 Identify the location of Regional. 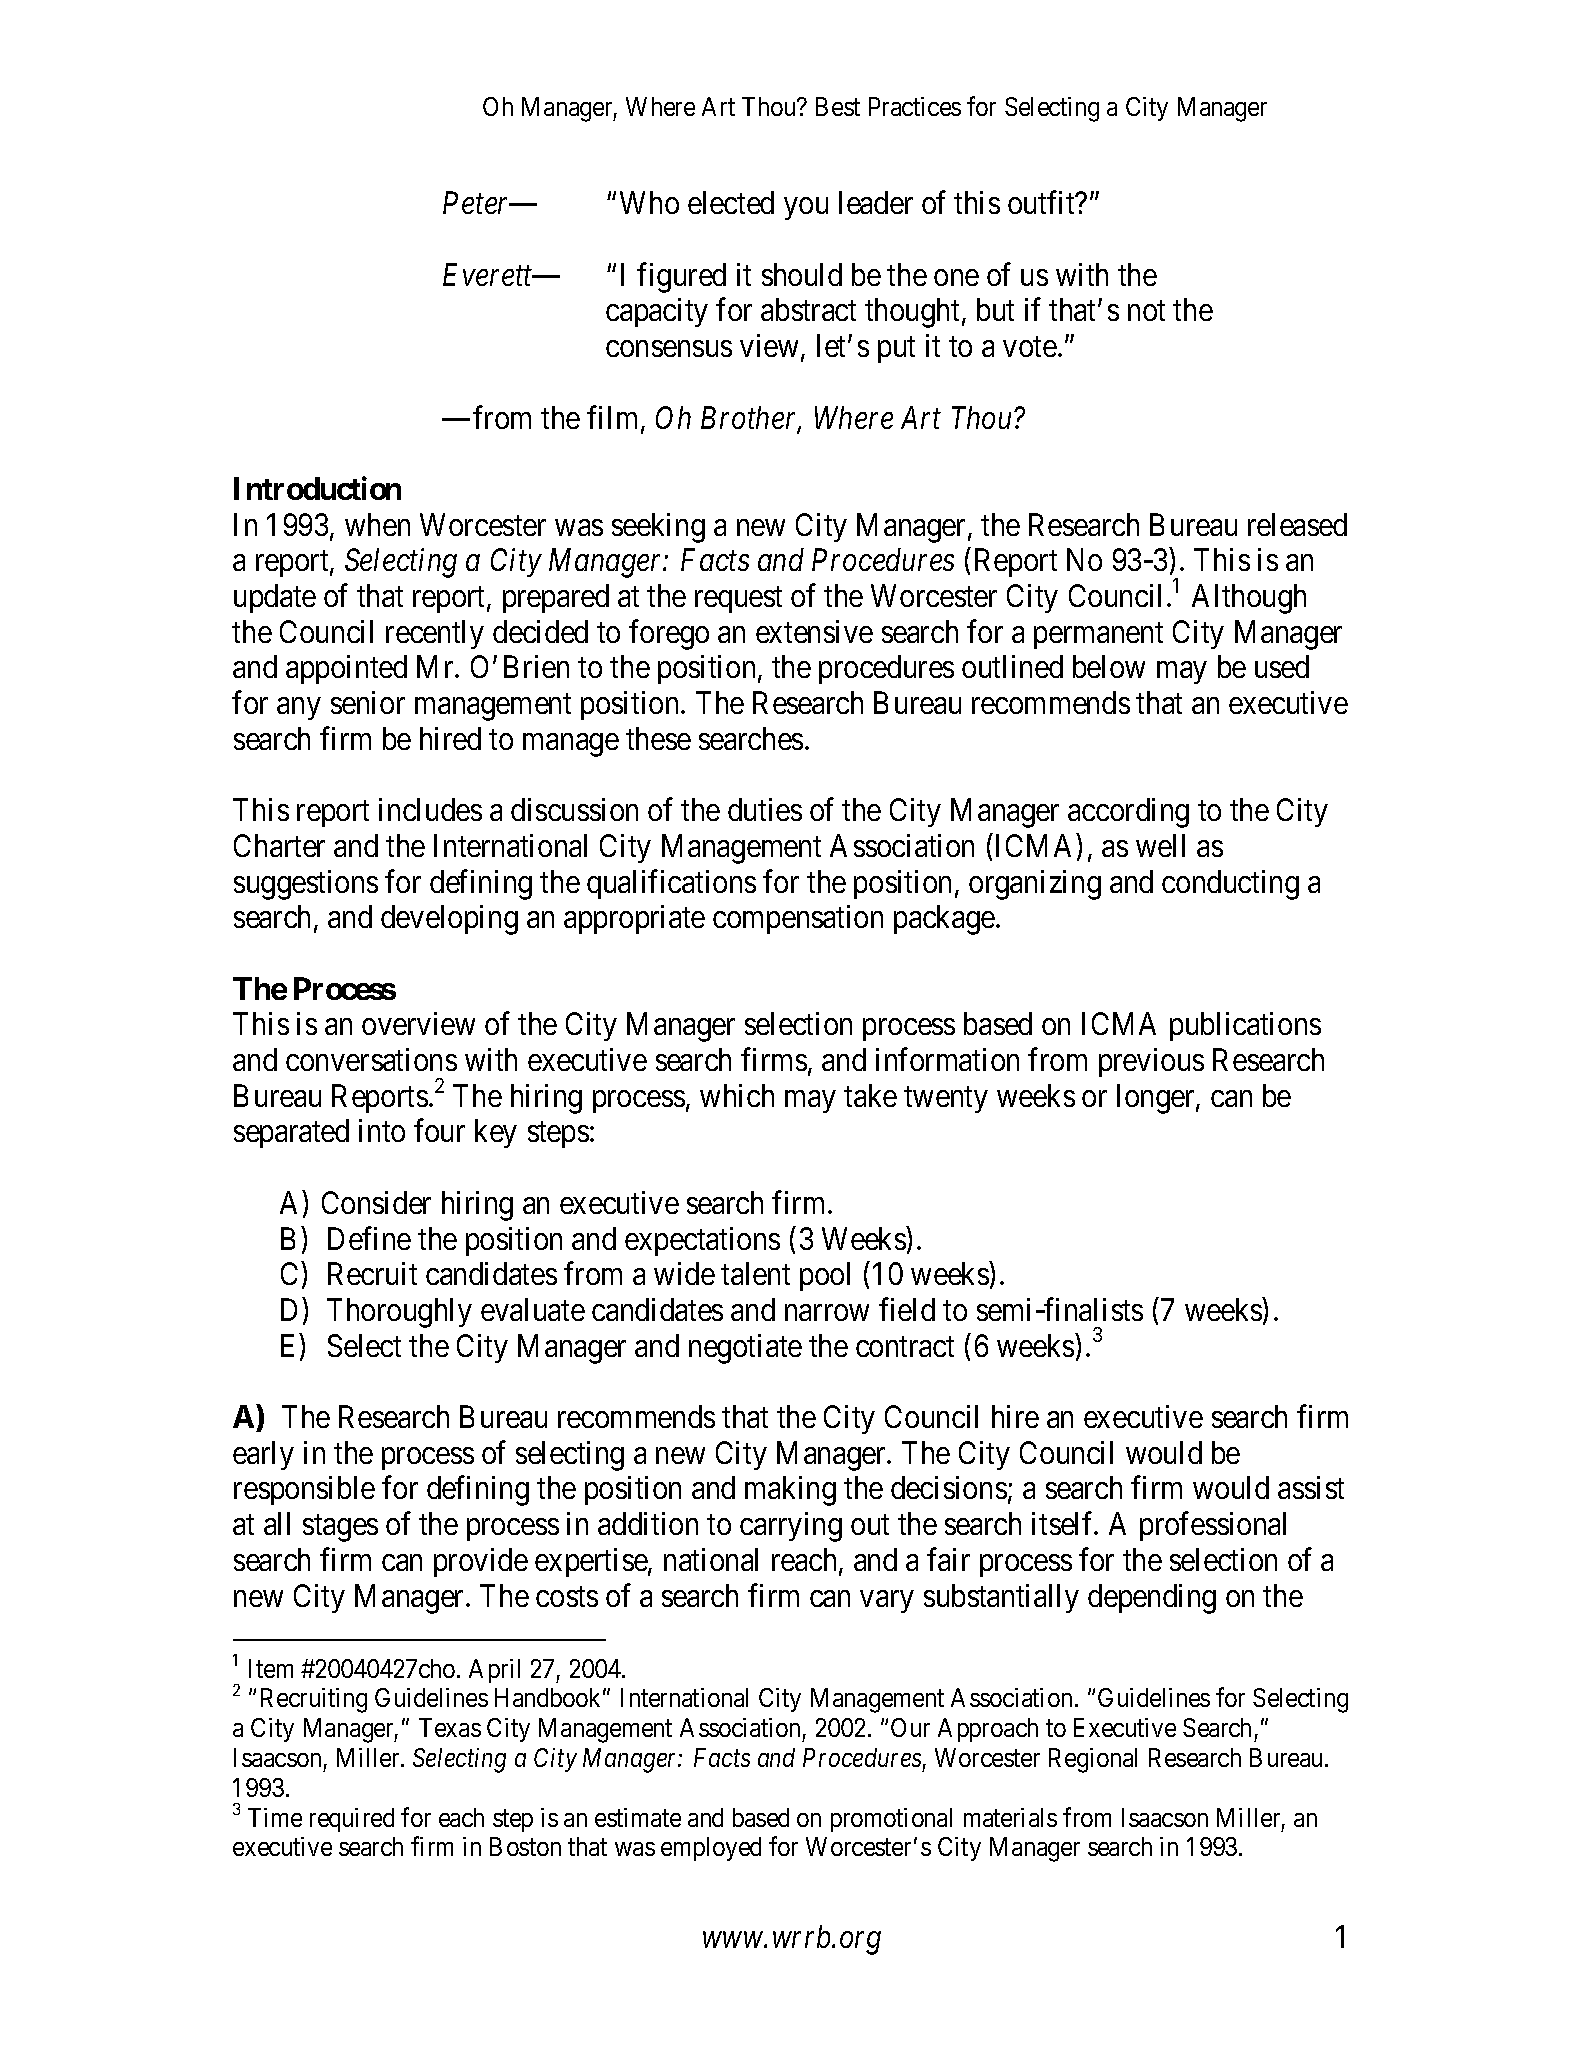
(1093, 1760).
